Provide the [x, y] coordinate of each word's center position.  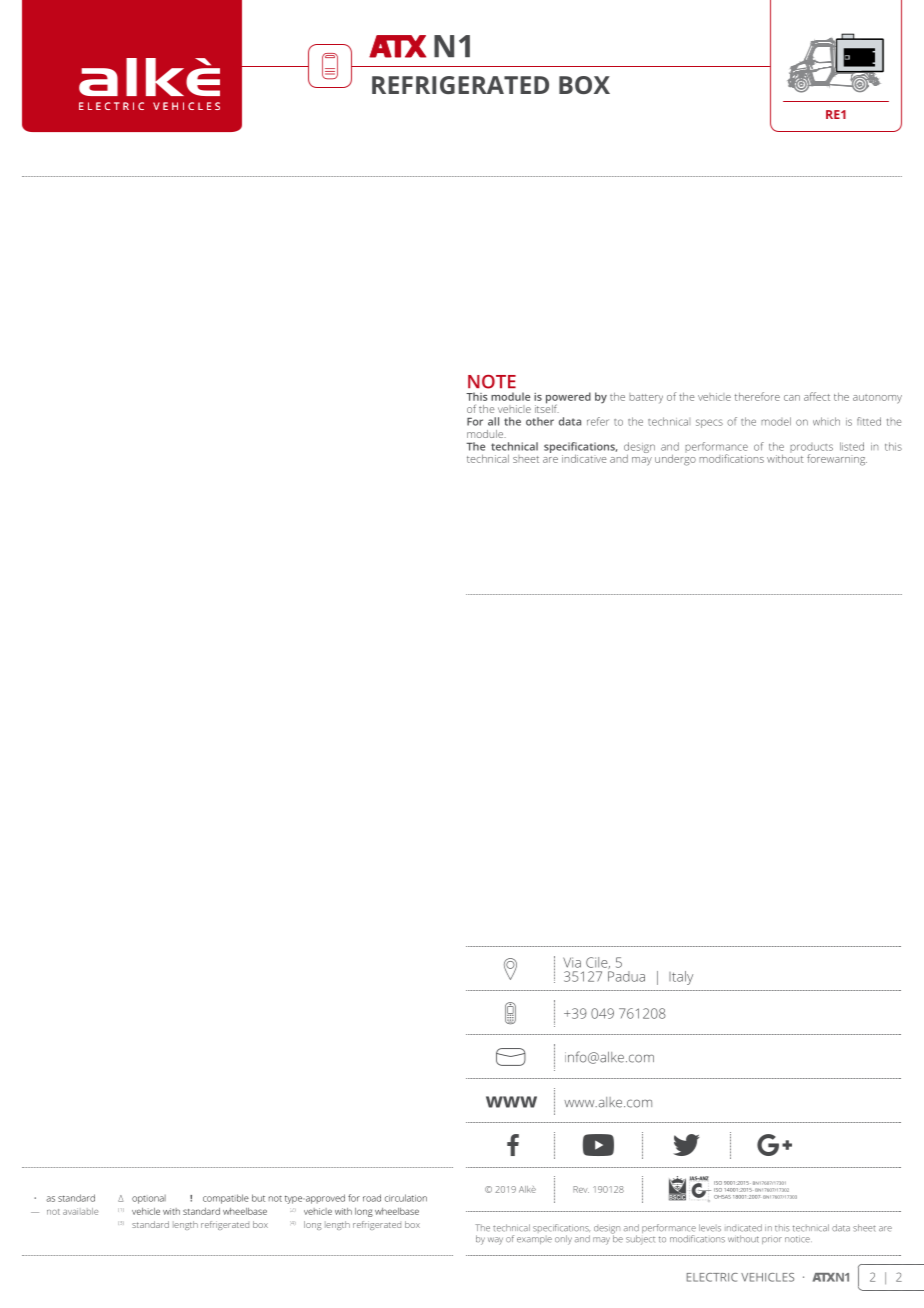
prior [772, 1240]
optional [149, 1199]
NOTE [492, 382]
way [495, 1241]
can [792, 398]
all [493, 421]
